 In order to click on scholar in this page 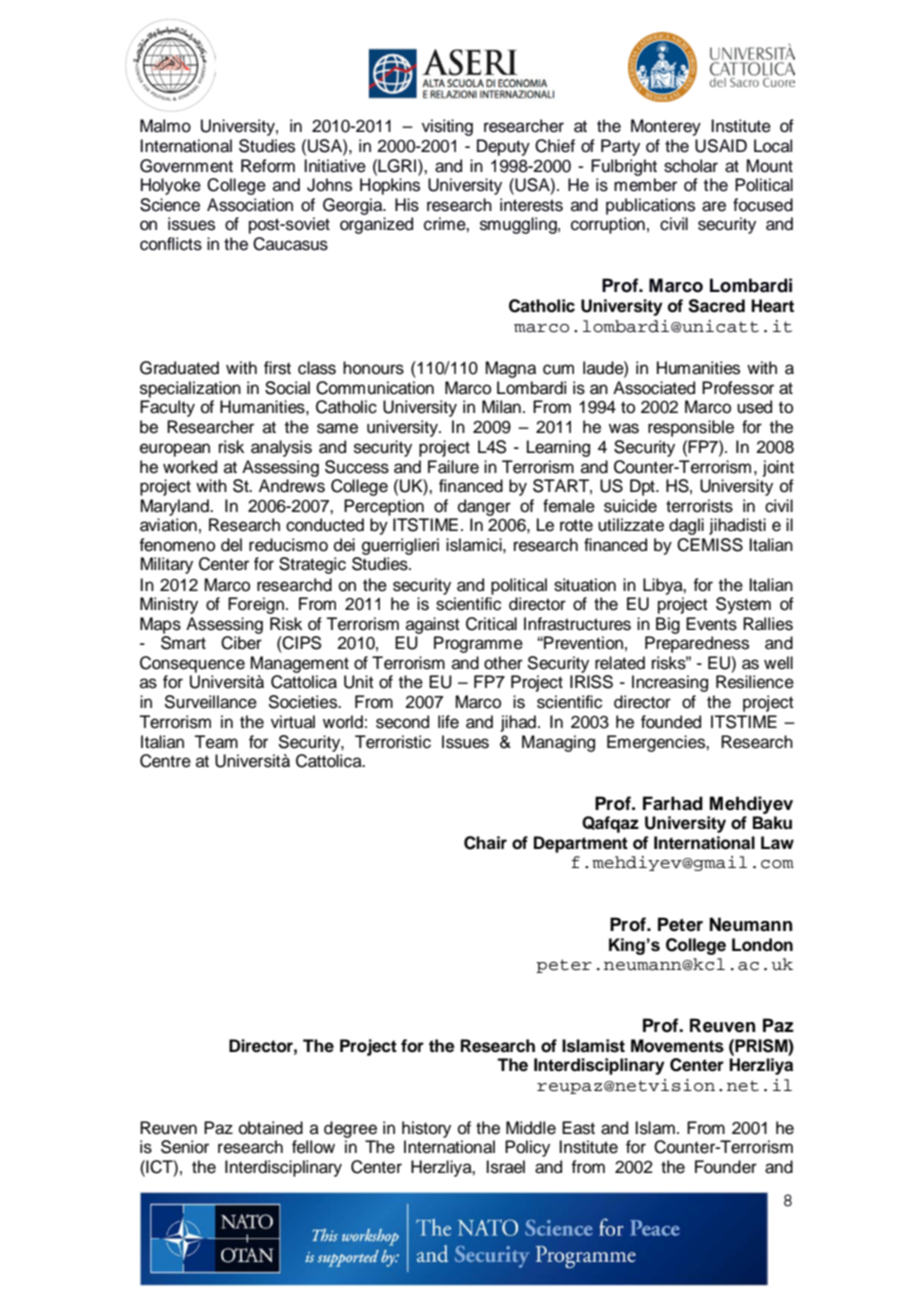, I will do `click(691, 166)`.
